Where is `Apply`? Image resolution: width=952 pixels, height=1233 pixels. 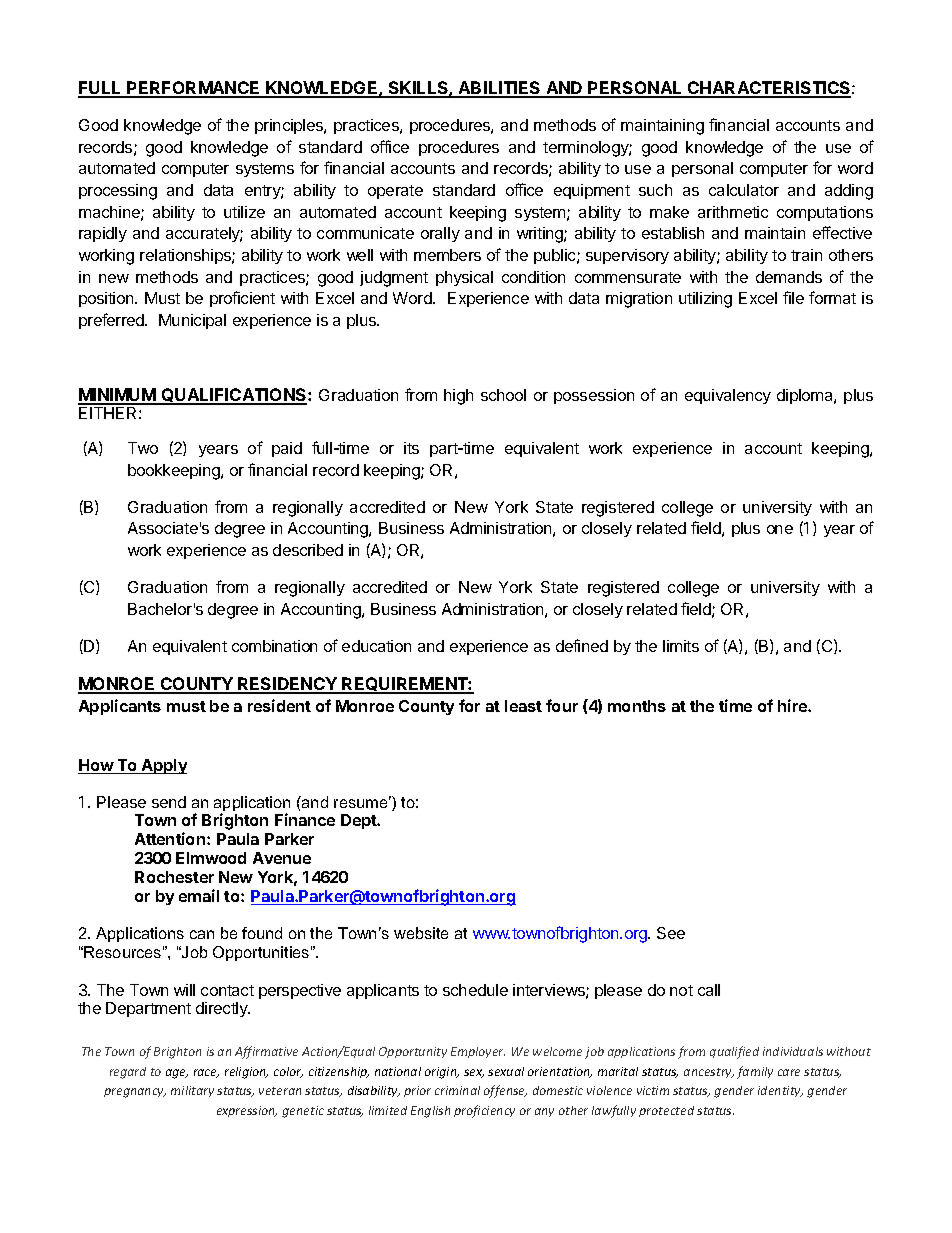 Apply is located at coordinates (163, 766).
